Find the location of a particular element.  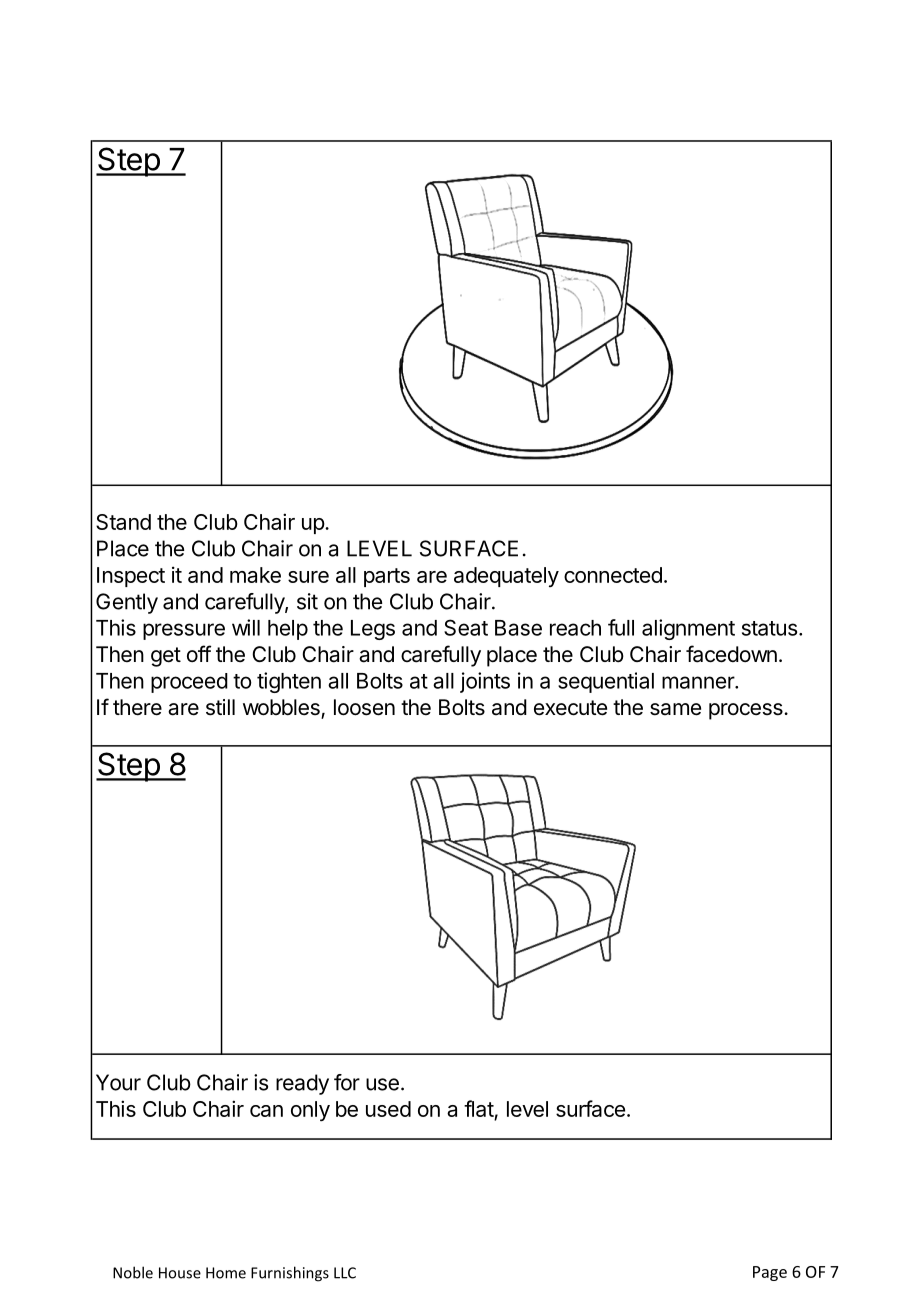

make is located at coordinates (255, 575).
